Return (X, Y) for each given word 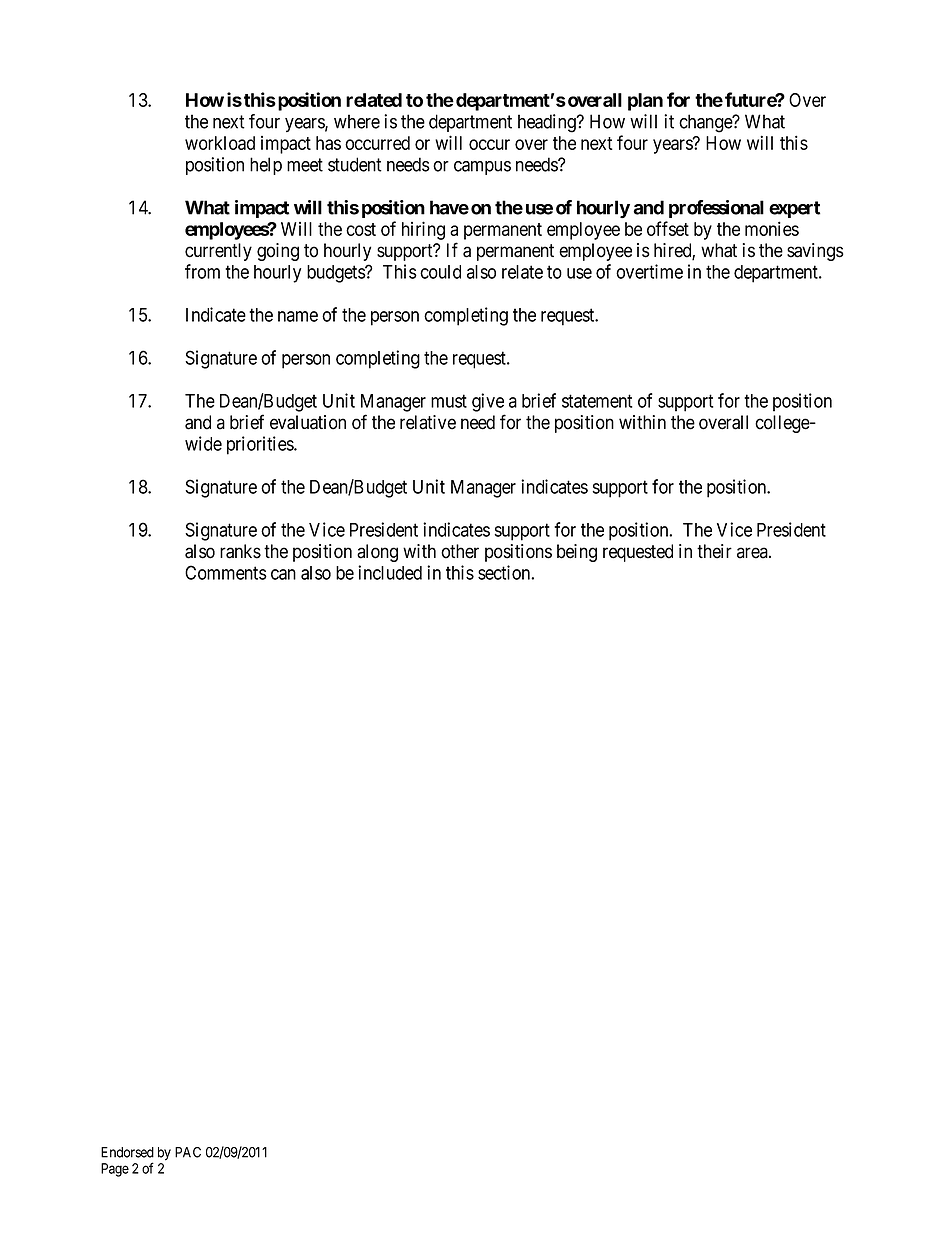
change (706, 123)
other (460, 551)
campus (482, 168)
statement (597, 401)
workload (220, 143)
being (577, 553)
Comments (226, 572)
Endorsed (127, 1152)
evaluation (308, 422)
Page (115, 1170)
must (449, 401)
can (283, 574)
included (390, 572)
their (714, 551)
